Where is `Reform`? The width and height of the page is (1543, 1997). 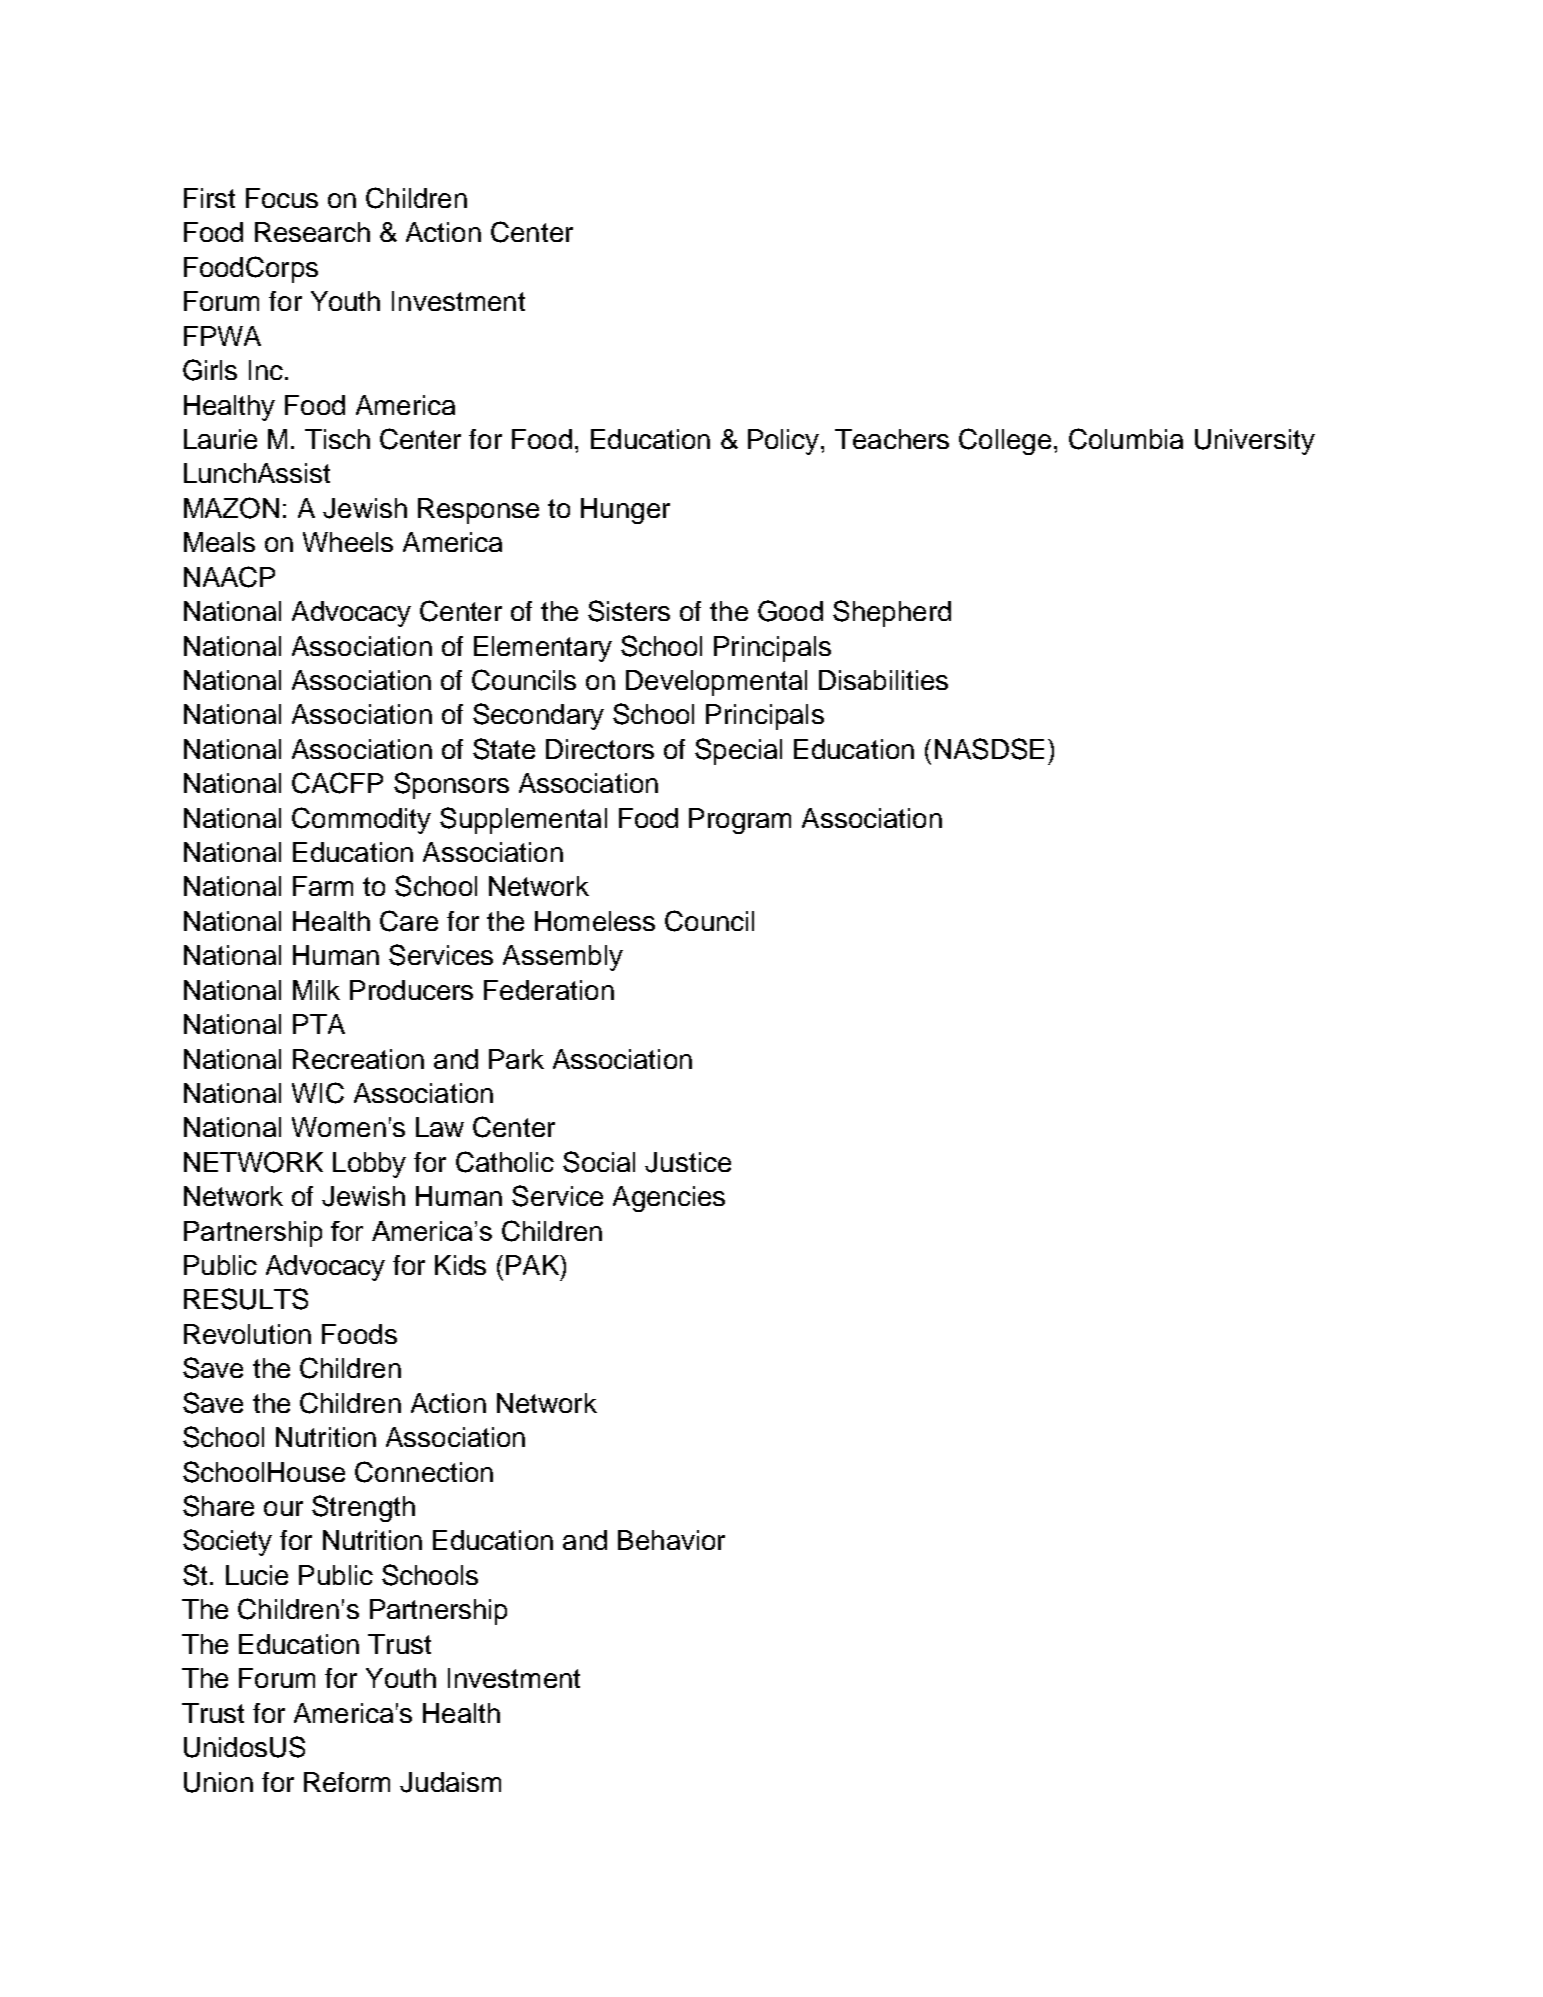 Reform is located at coordinates (347, 1782).
